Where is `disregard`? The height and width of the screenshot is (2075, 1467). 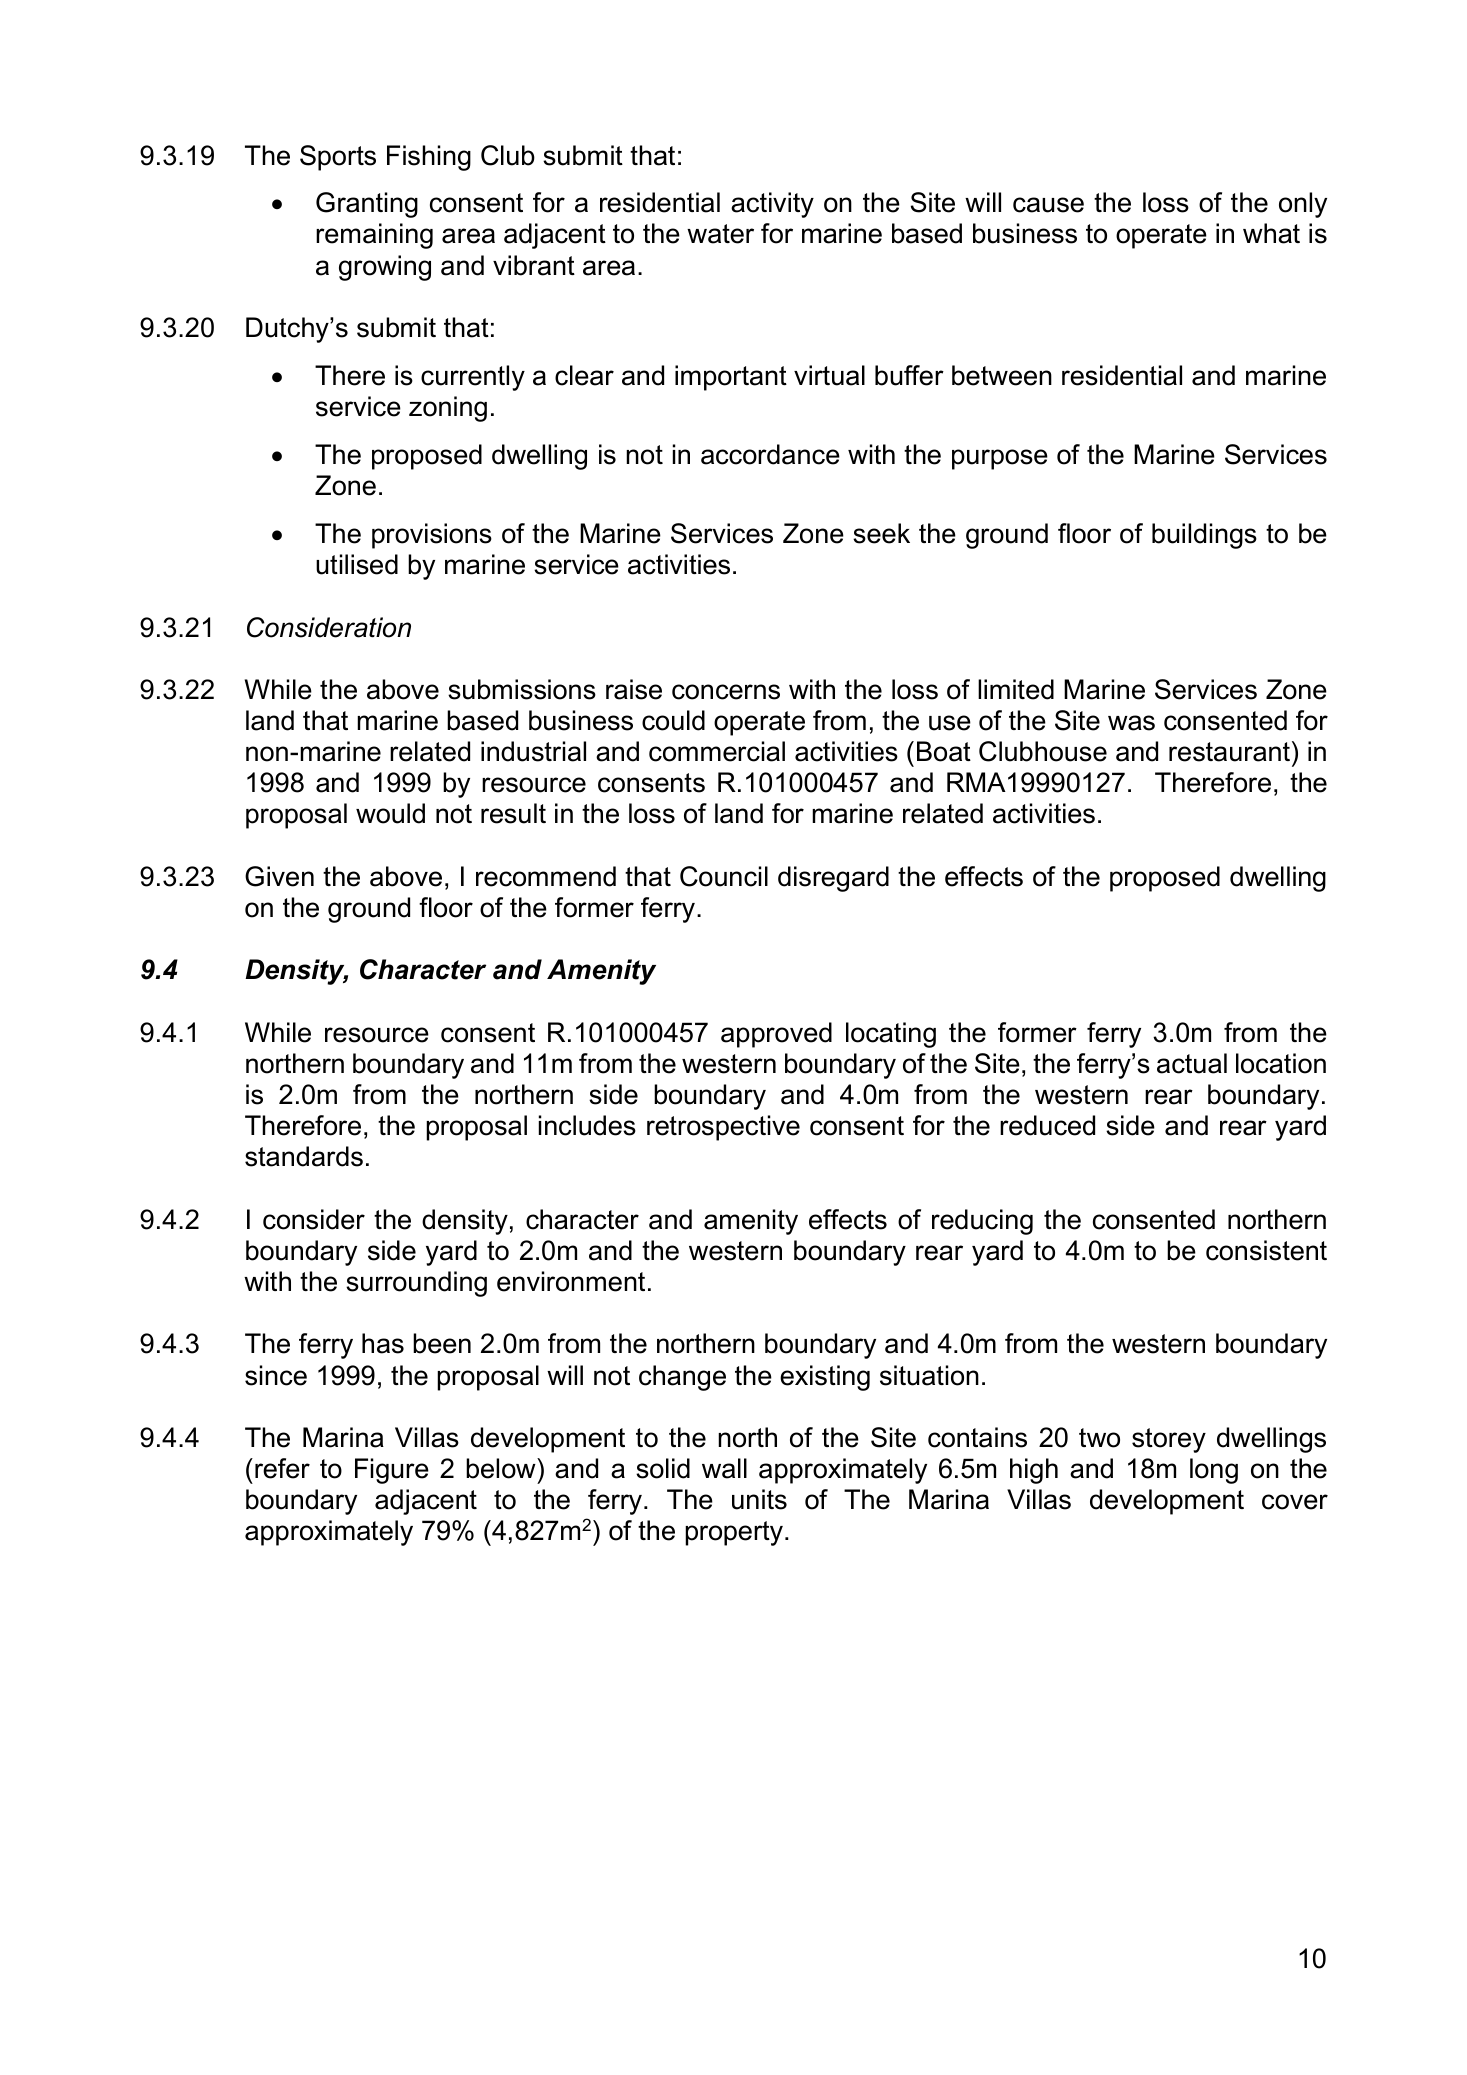 disregard is located at coordinates (833, 879).
